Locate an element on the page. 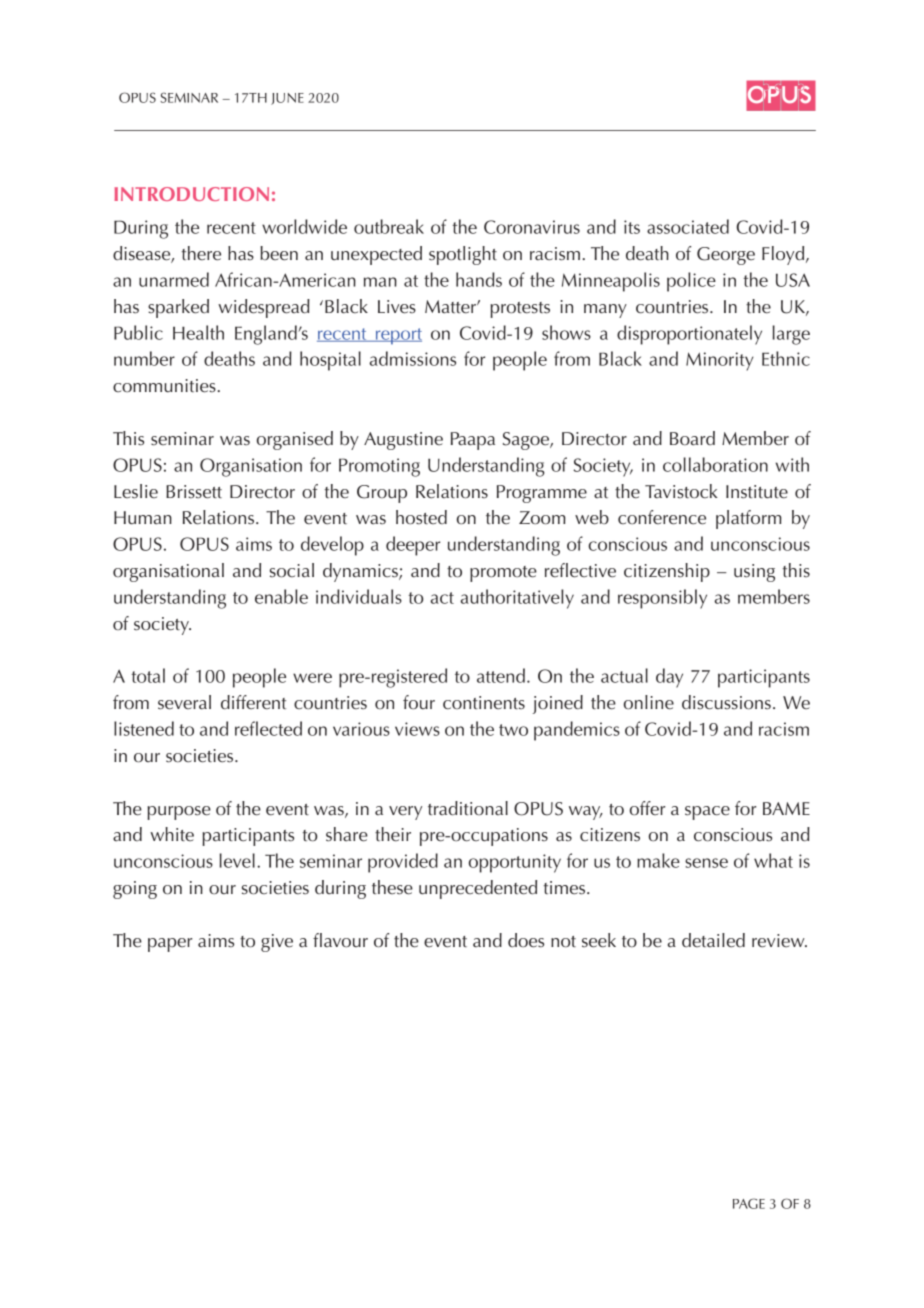  paper is located at coordinates (170, 945).
